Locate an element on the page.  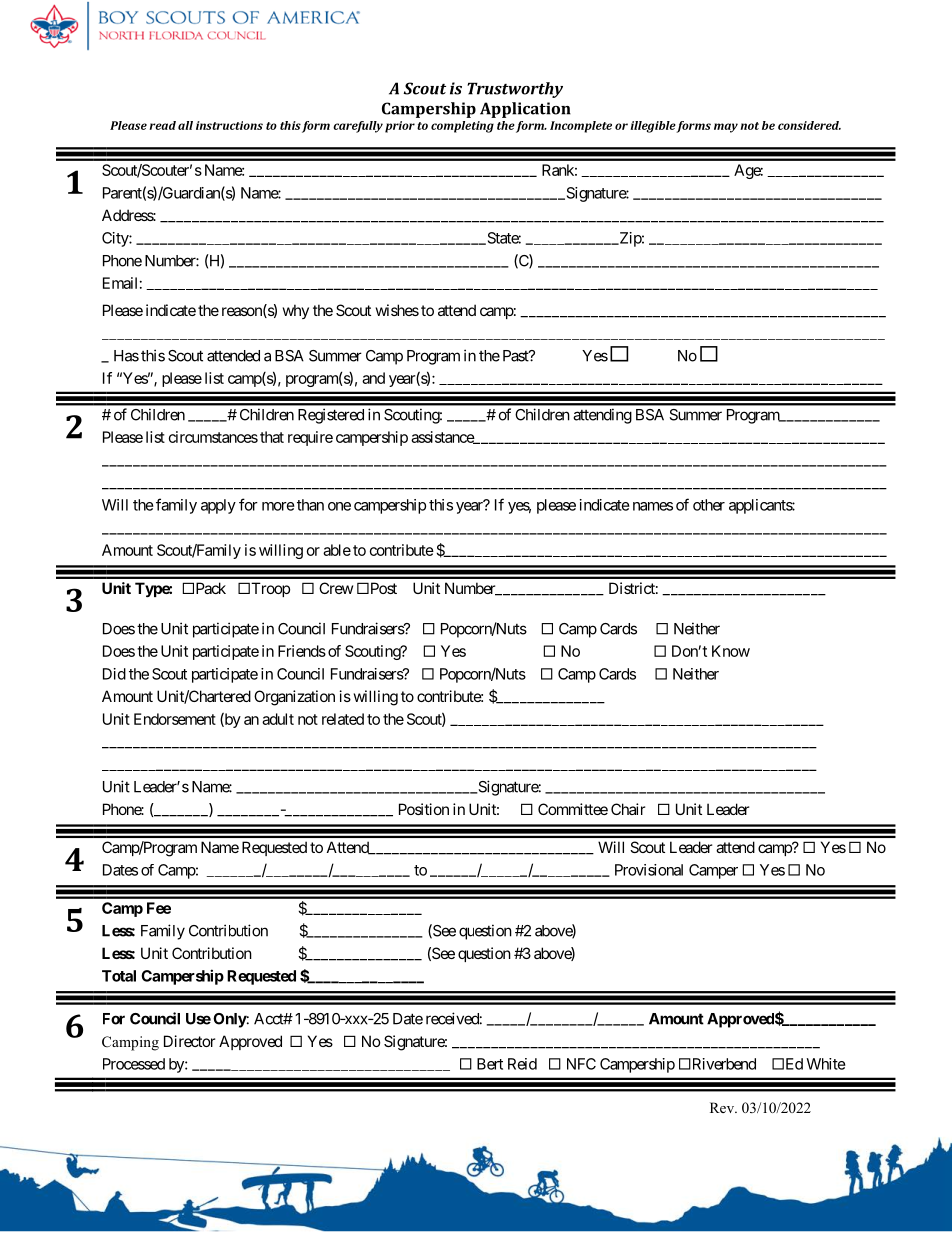
completing is located at coordinates (462, 127).
